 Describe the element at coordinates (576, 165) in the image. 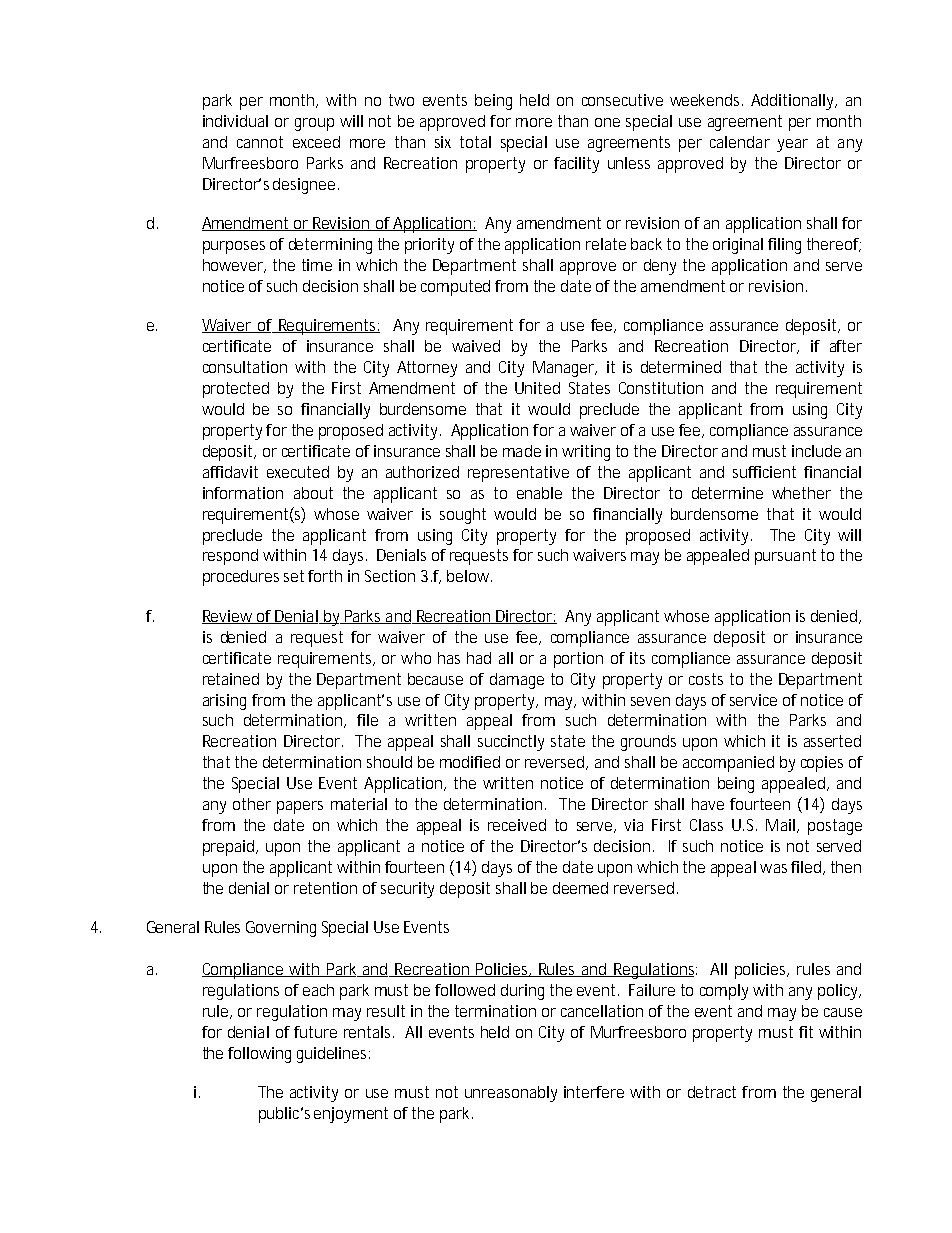

I see `facility` at that location.
